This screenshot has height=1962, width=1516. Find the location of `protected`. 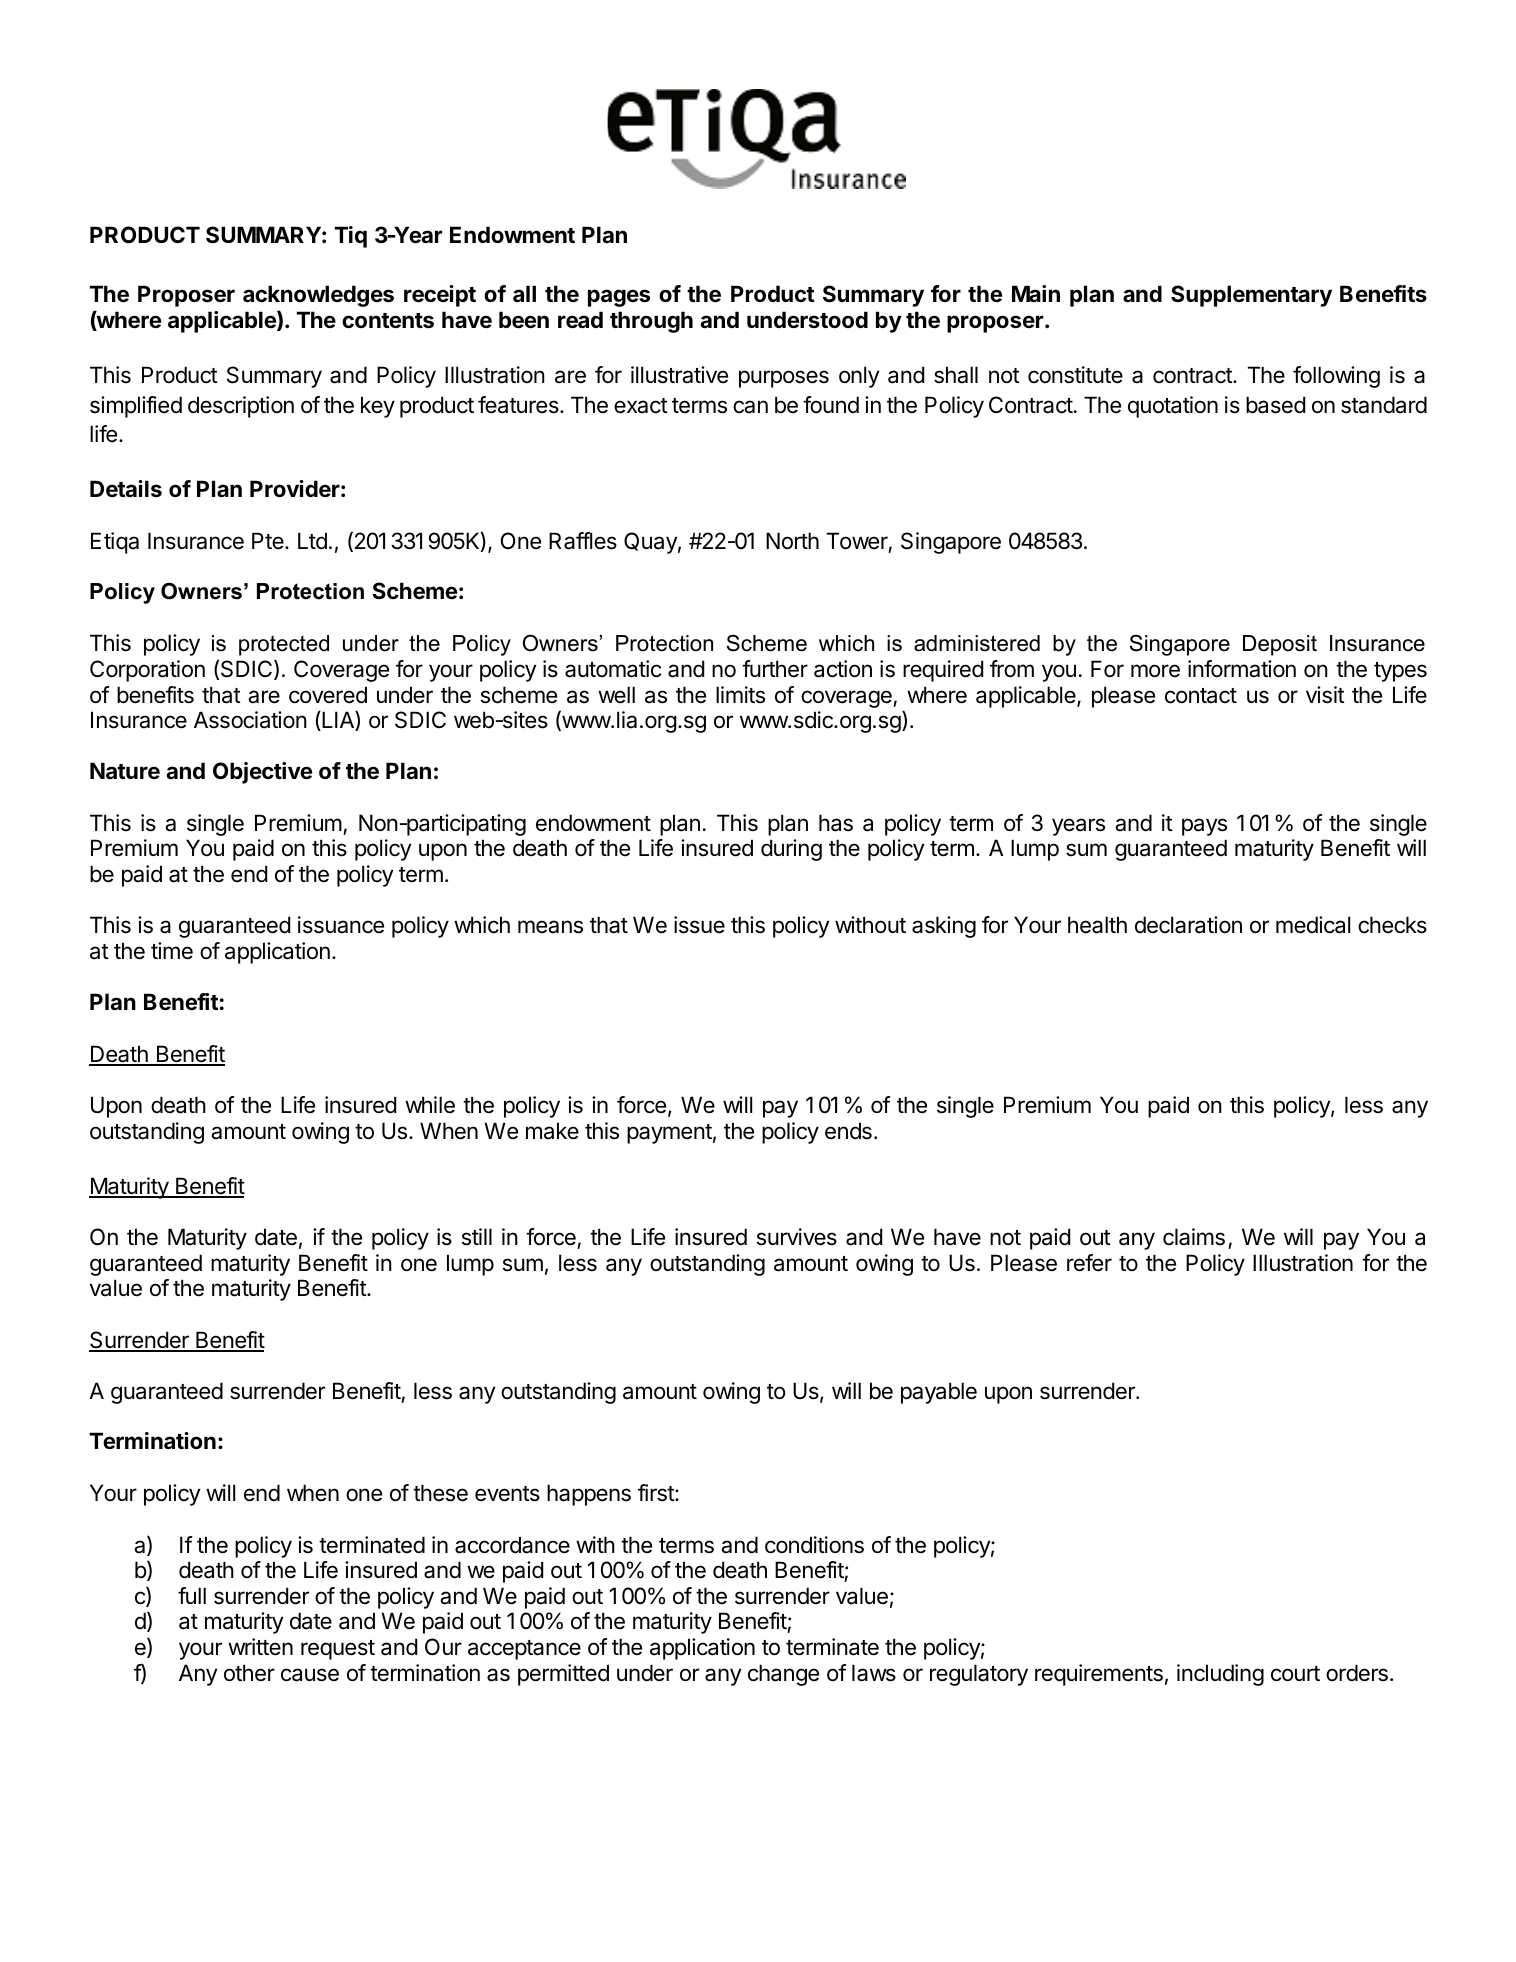

protected is located at coordinates (284, 645).
